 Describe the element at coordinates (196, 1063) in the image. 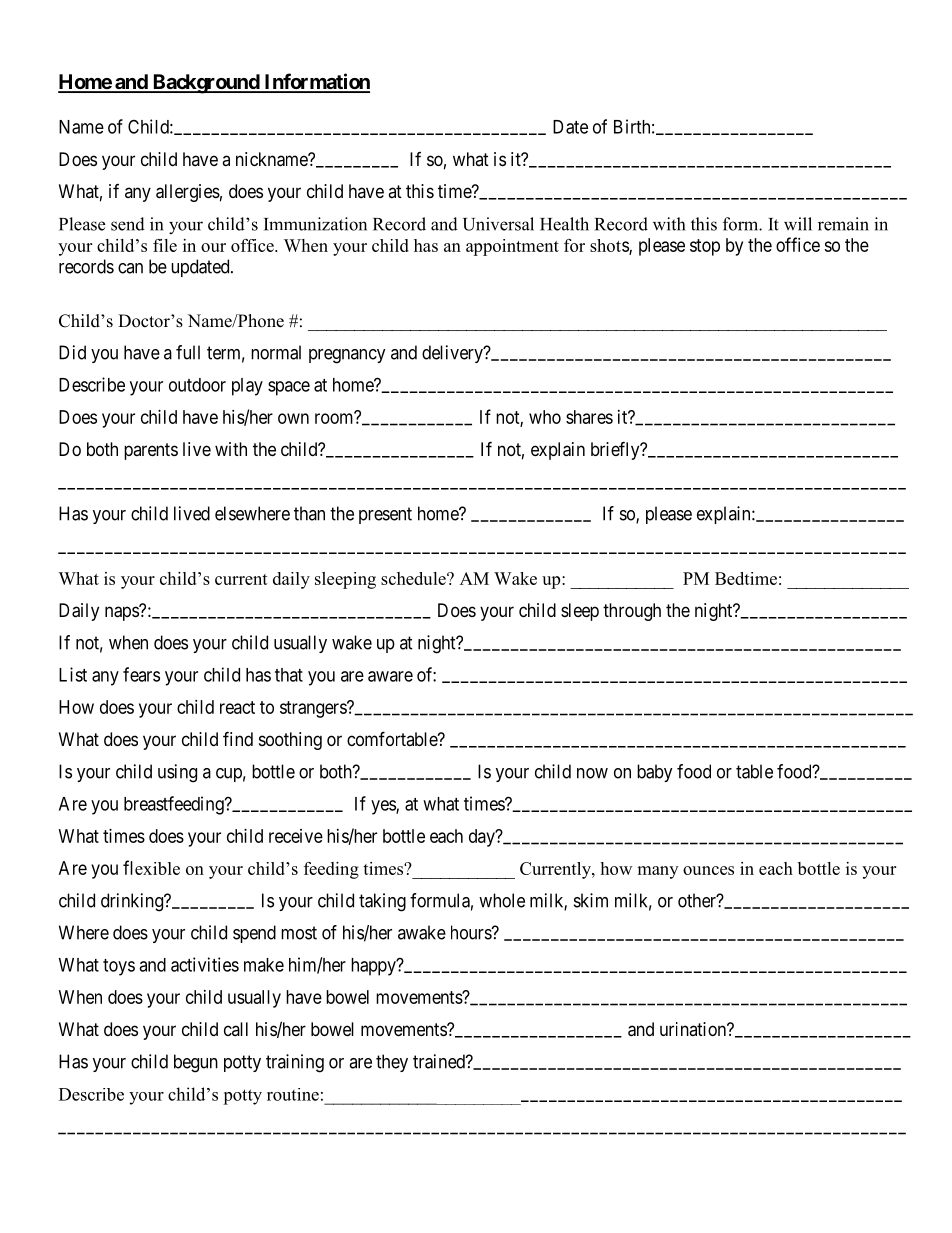

I see `begun` at that location.
